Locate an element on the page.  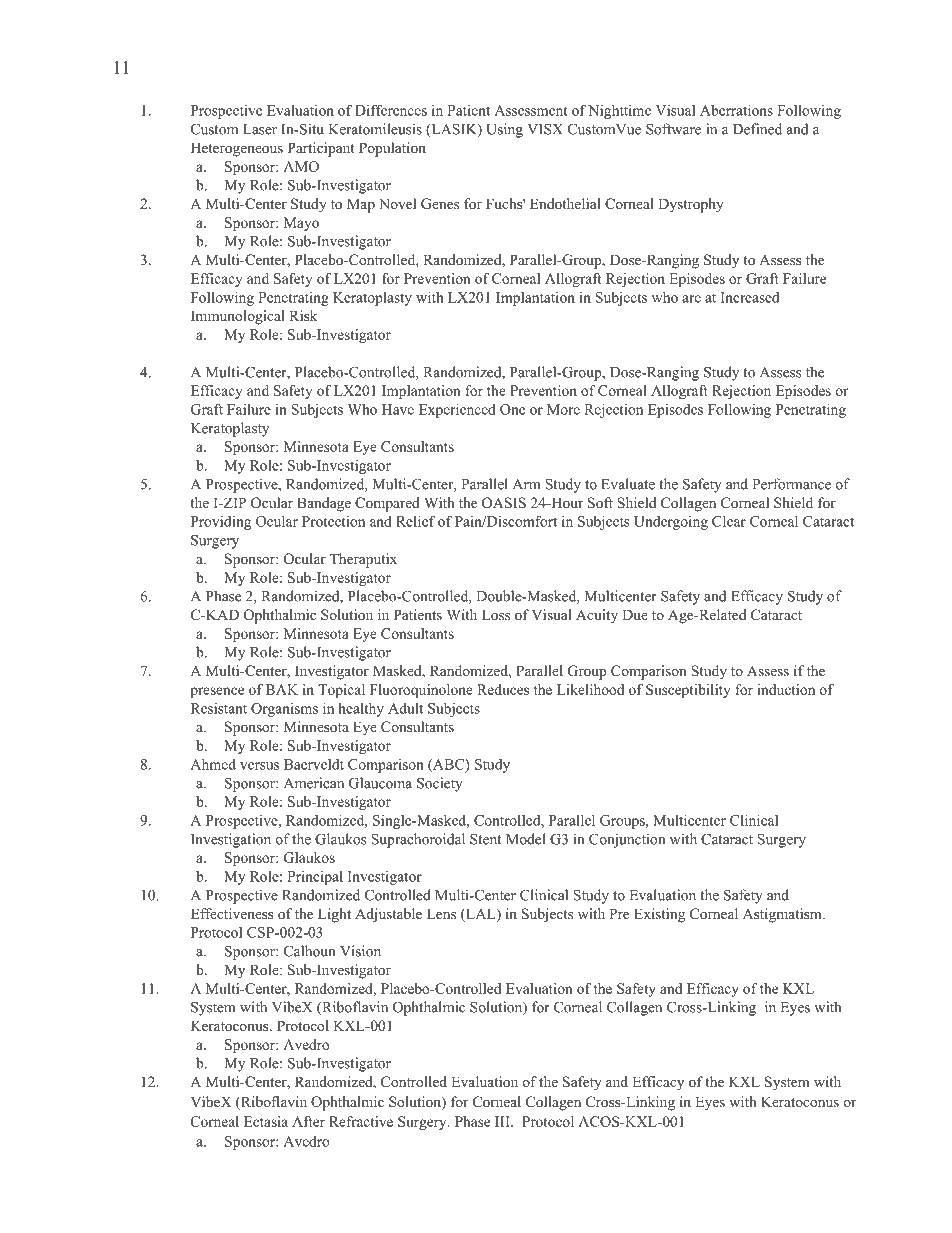
Laser is located at coordinates (260, 129).
